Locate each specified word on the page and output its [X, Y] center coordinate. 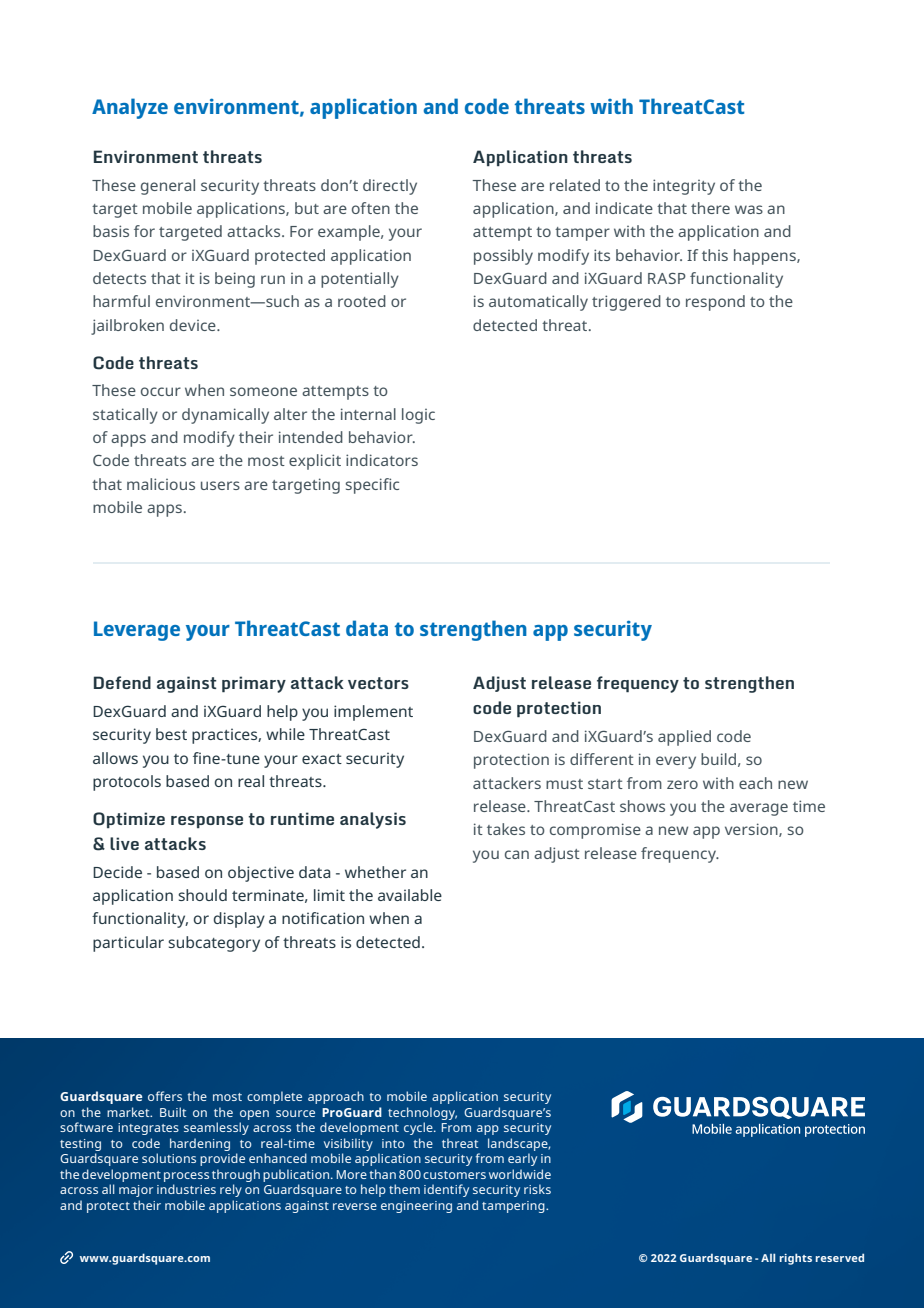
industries [186, 1189]
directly [390, 187]
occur [161, 391]
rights [795, 1259]
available [410, 895]
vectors [378, 683]
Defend [122, 682]
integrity [684, 187]
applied [684, 738]
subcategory [214, 944]
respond [715, 303]
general [168, 187]
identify [446, 1190]
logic [418, 416]
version [752, 830]
